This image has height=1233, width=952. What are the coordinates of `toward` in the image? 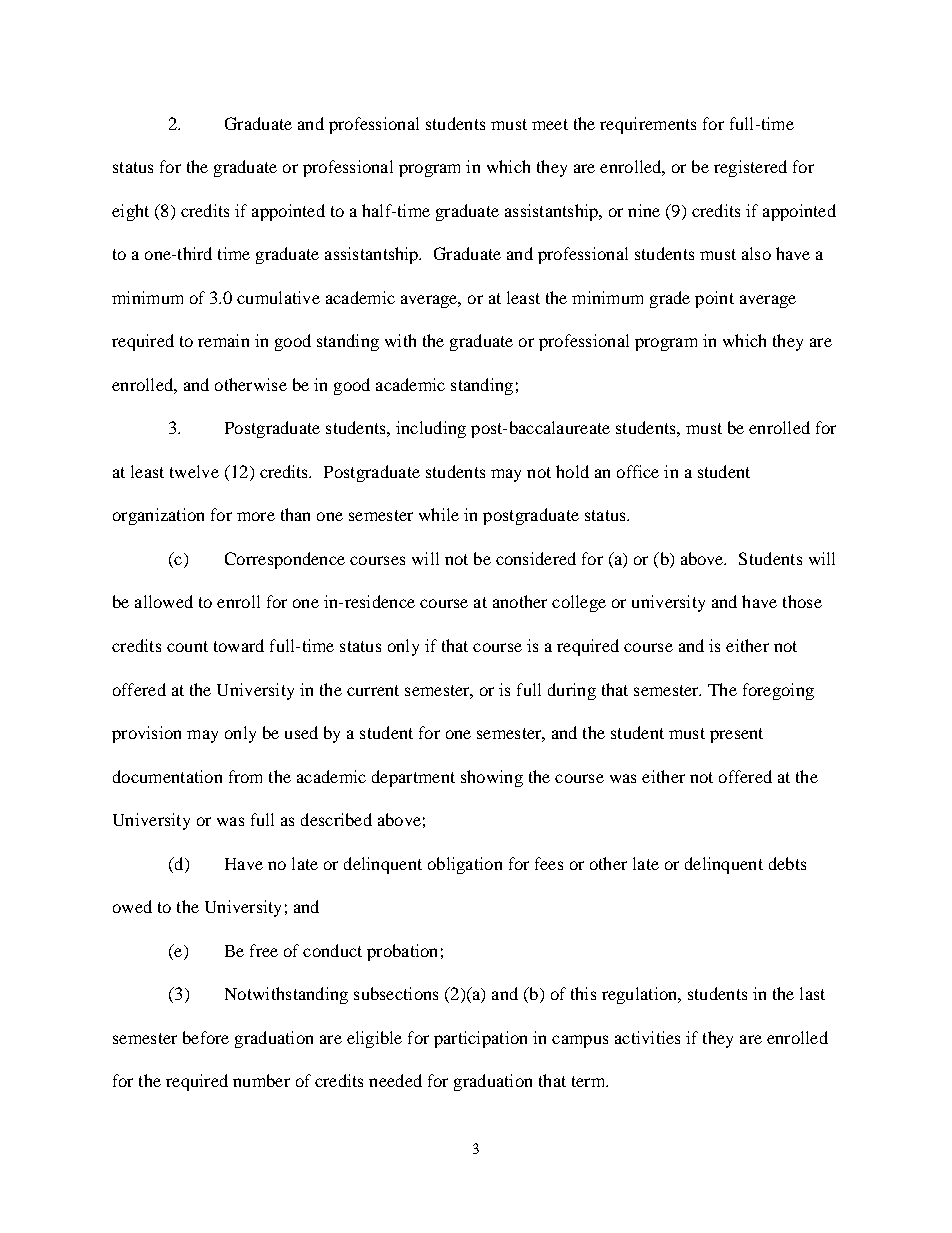 It's located at (239, 645).
